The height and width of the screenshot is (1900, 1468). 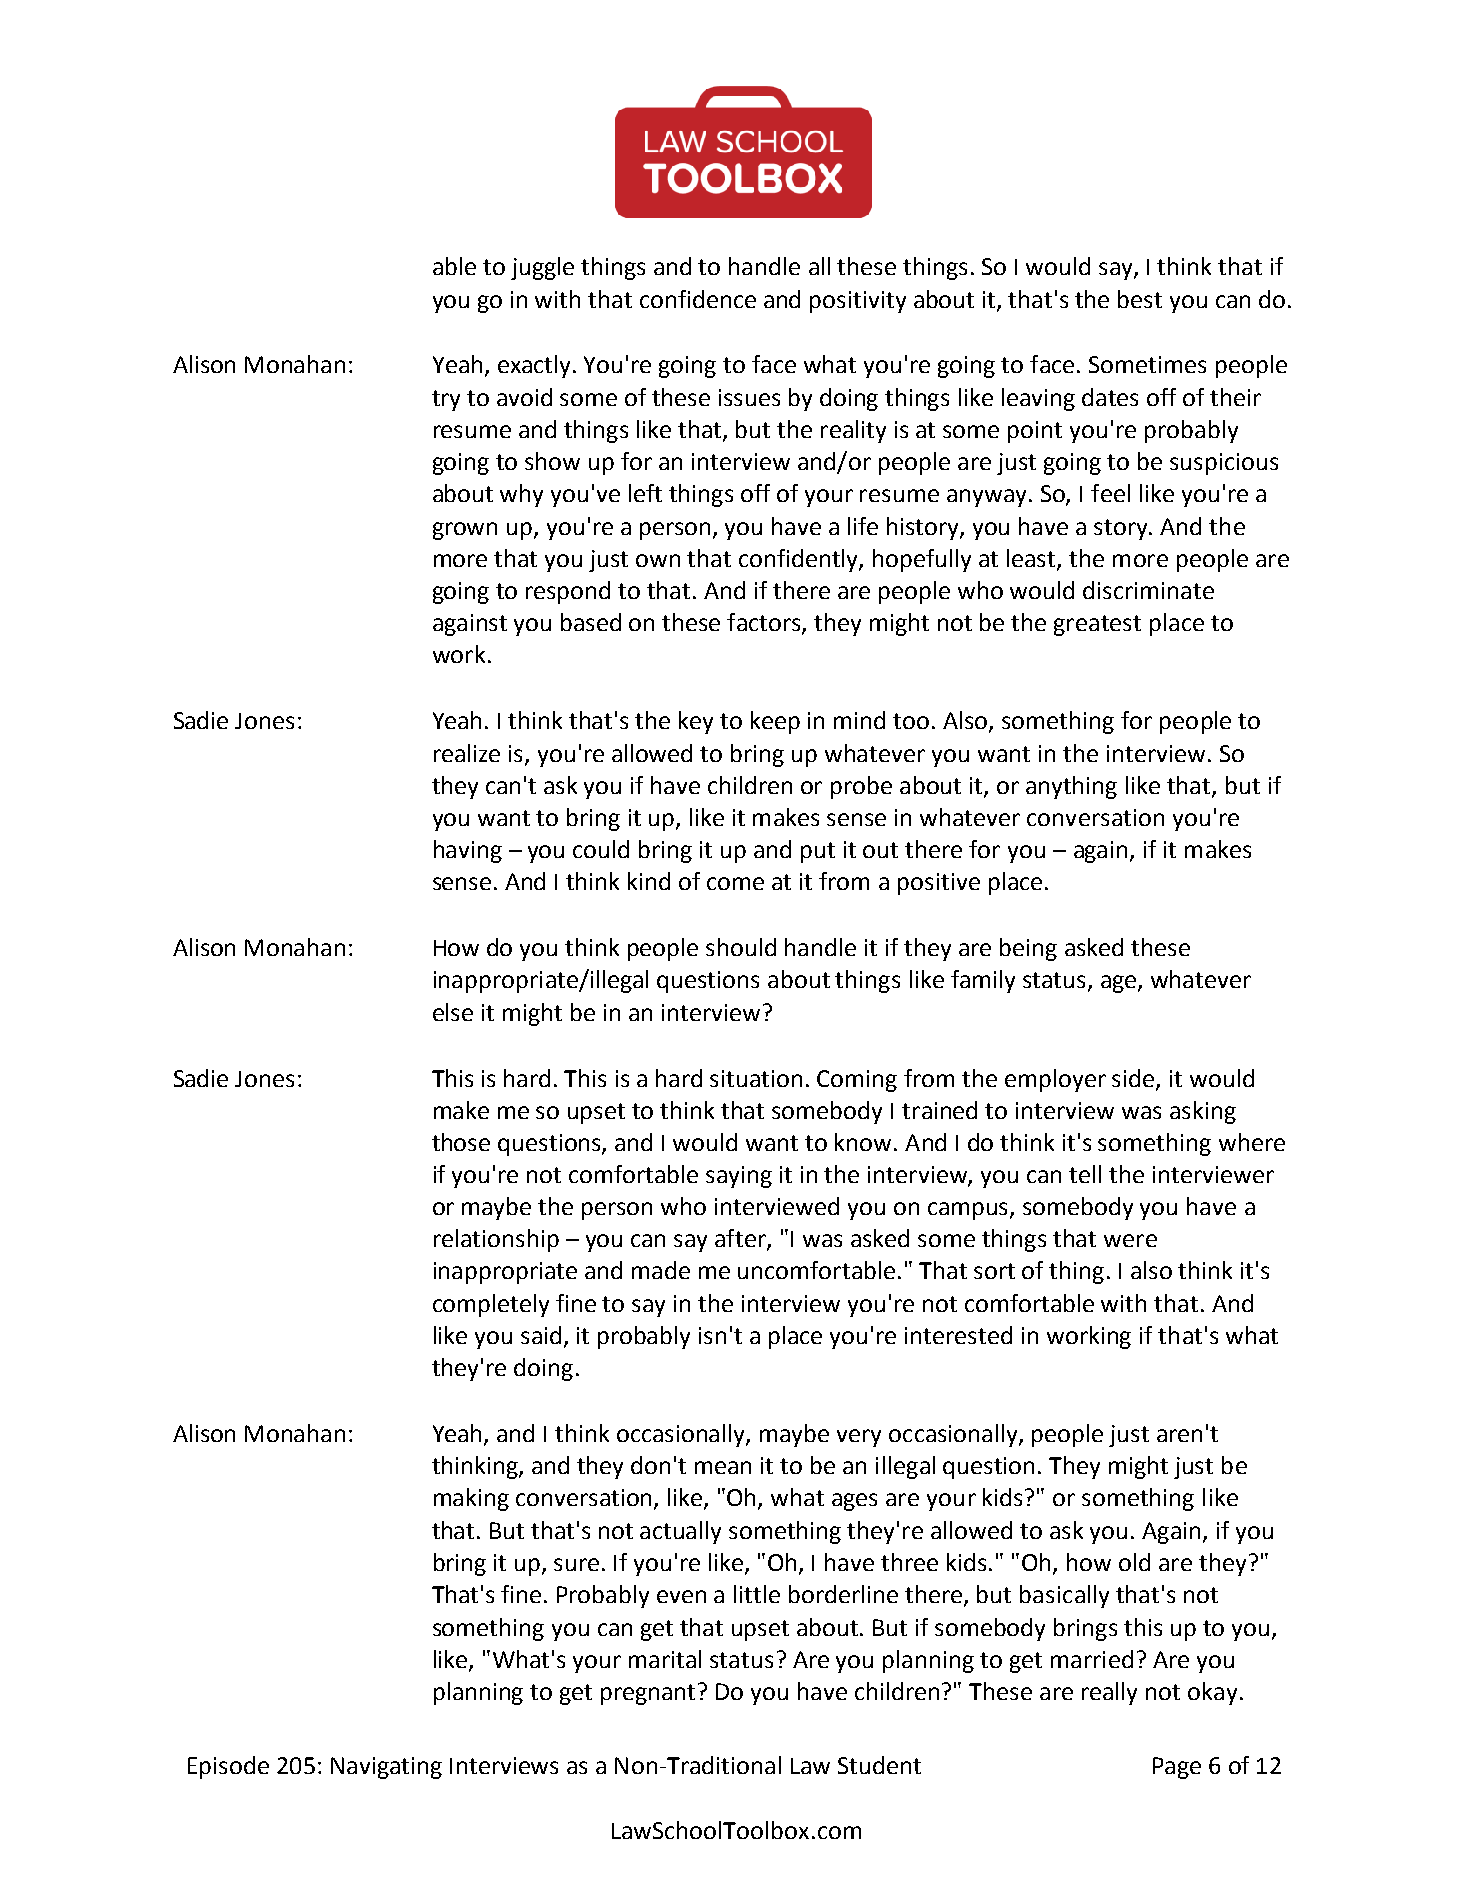 What do you see at coordinates (1140, 299) in the screenshot?
I see `best` at bounding box center [1140, 299].
